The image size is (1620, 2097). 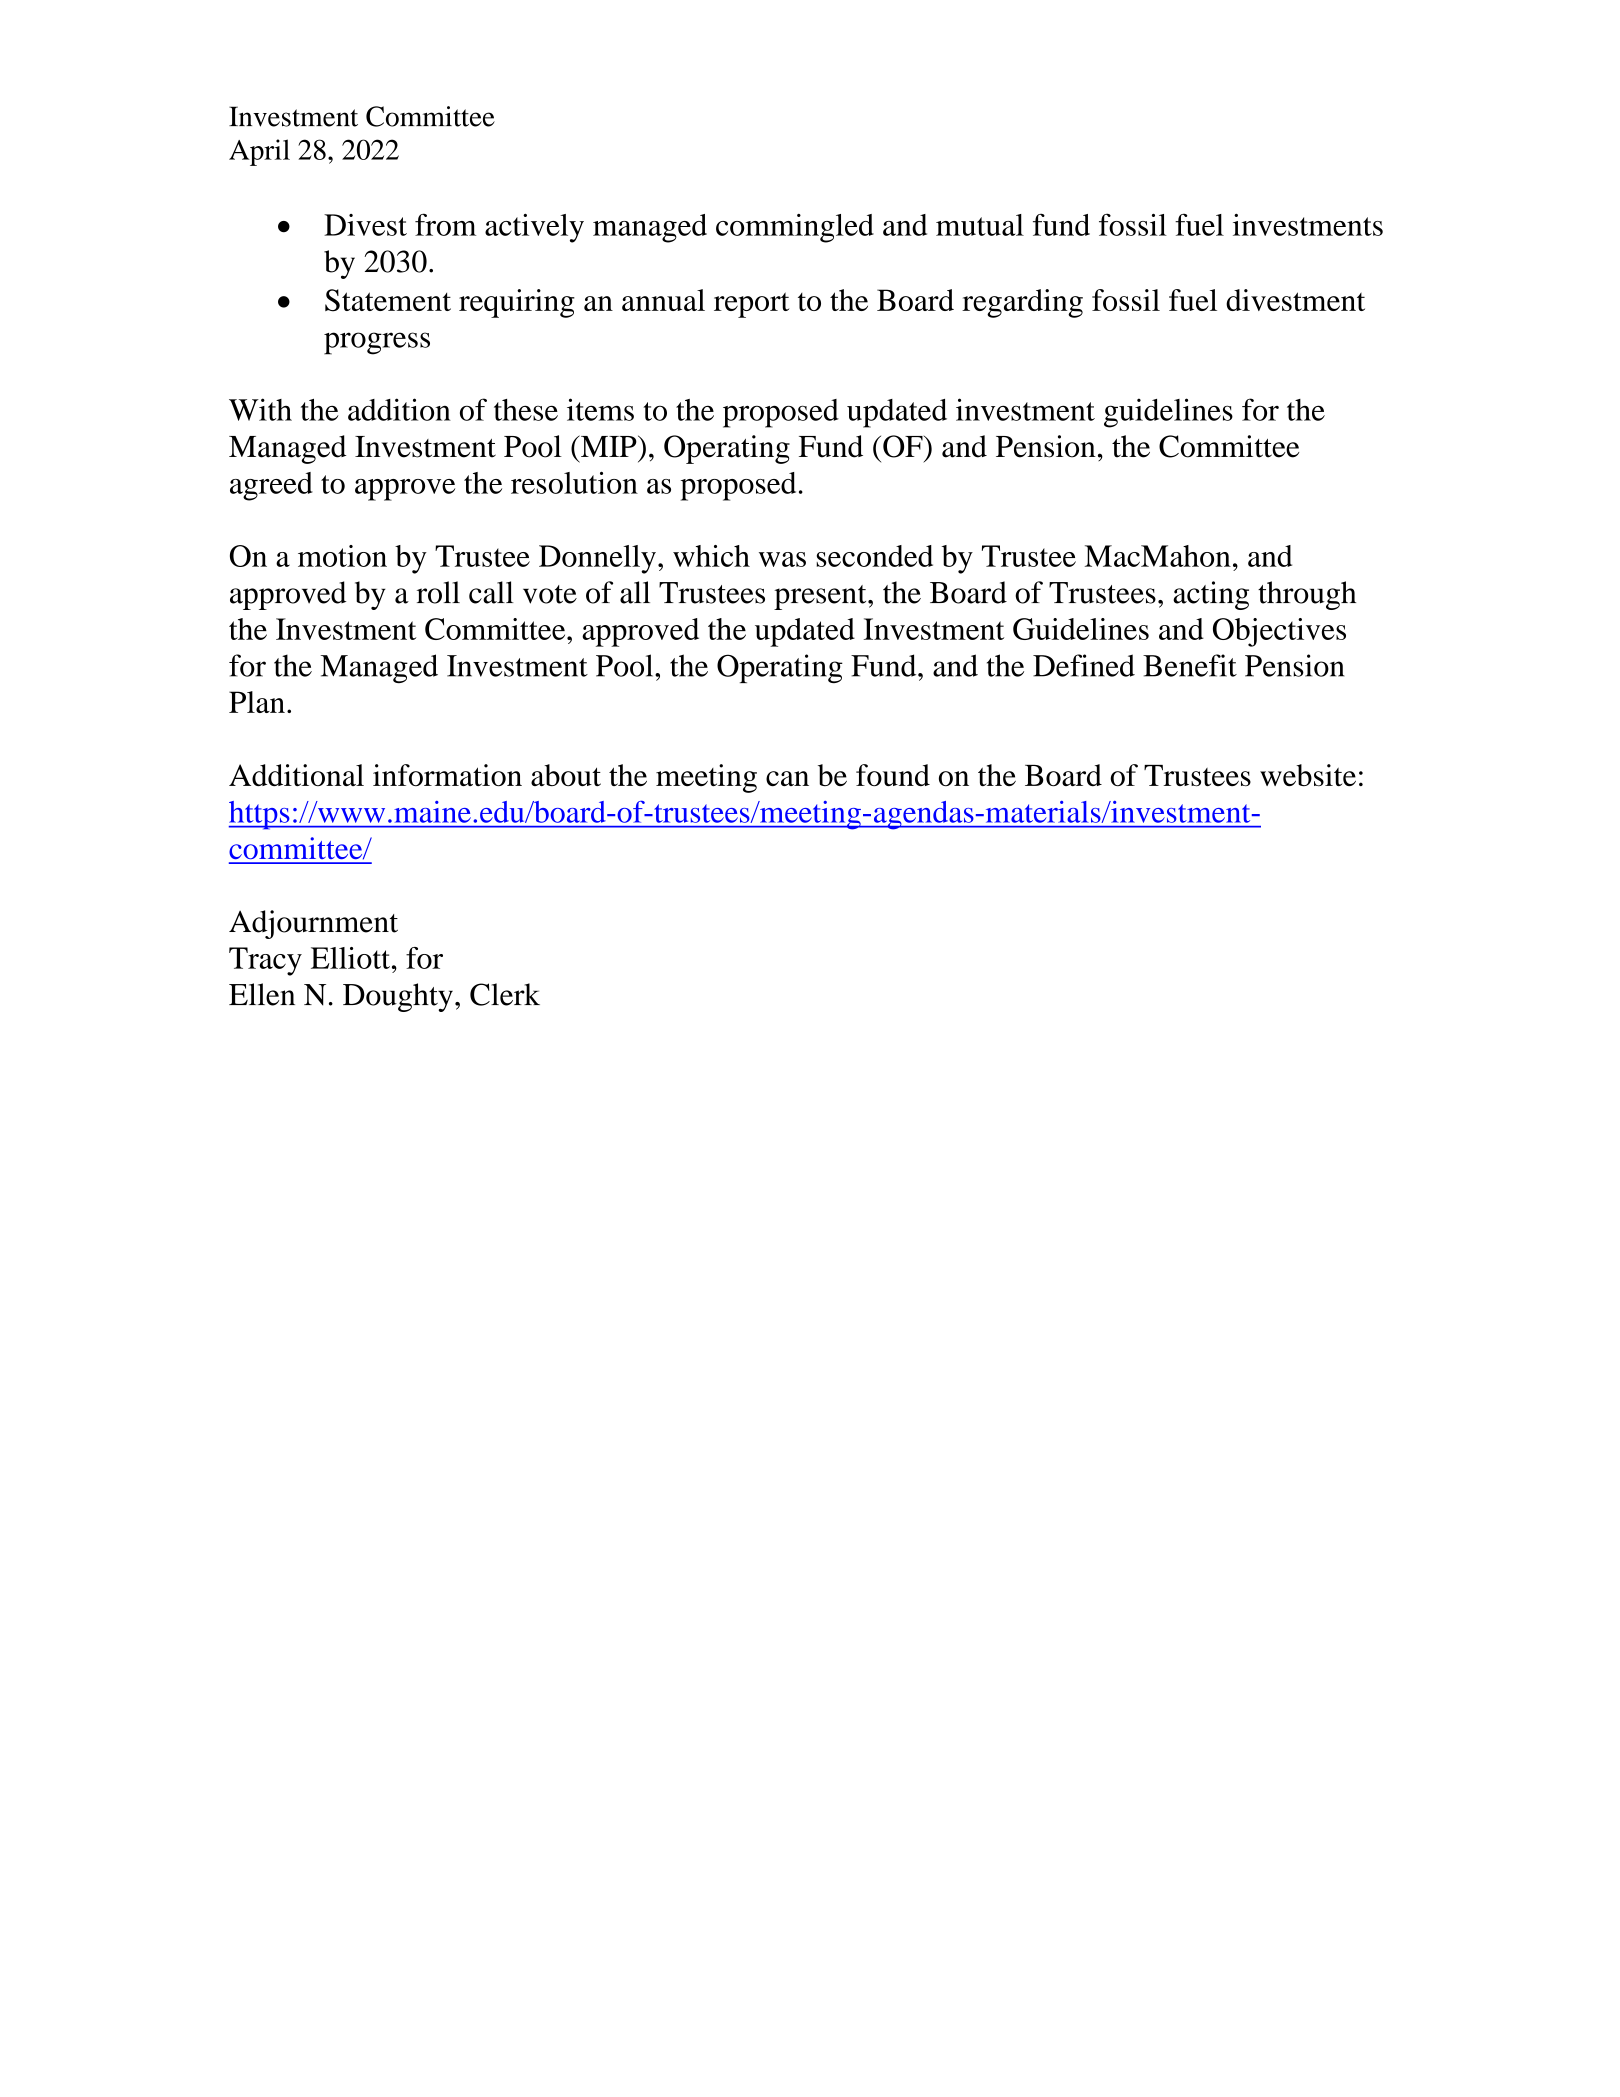 What do you see at coordinates (893, 775) in the screenshot?
I see `found` at bounding box center [893, 775].
